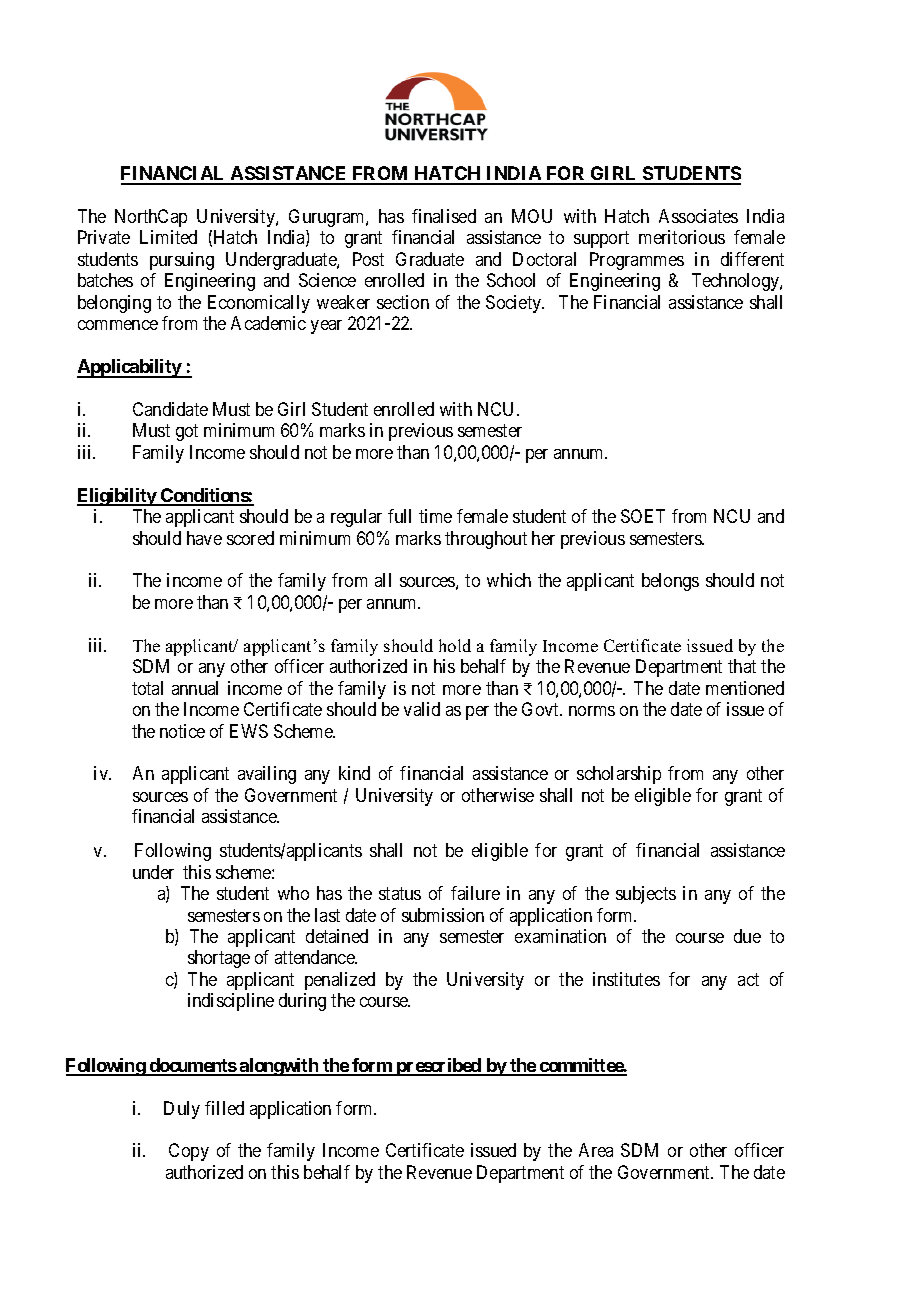  What do you see at coordinates (682, 237) in the image?
I see `meritorious` at bounding box center [682, 237].
